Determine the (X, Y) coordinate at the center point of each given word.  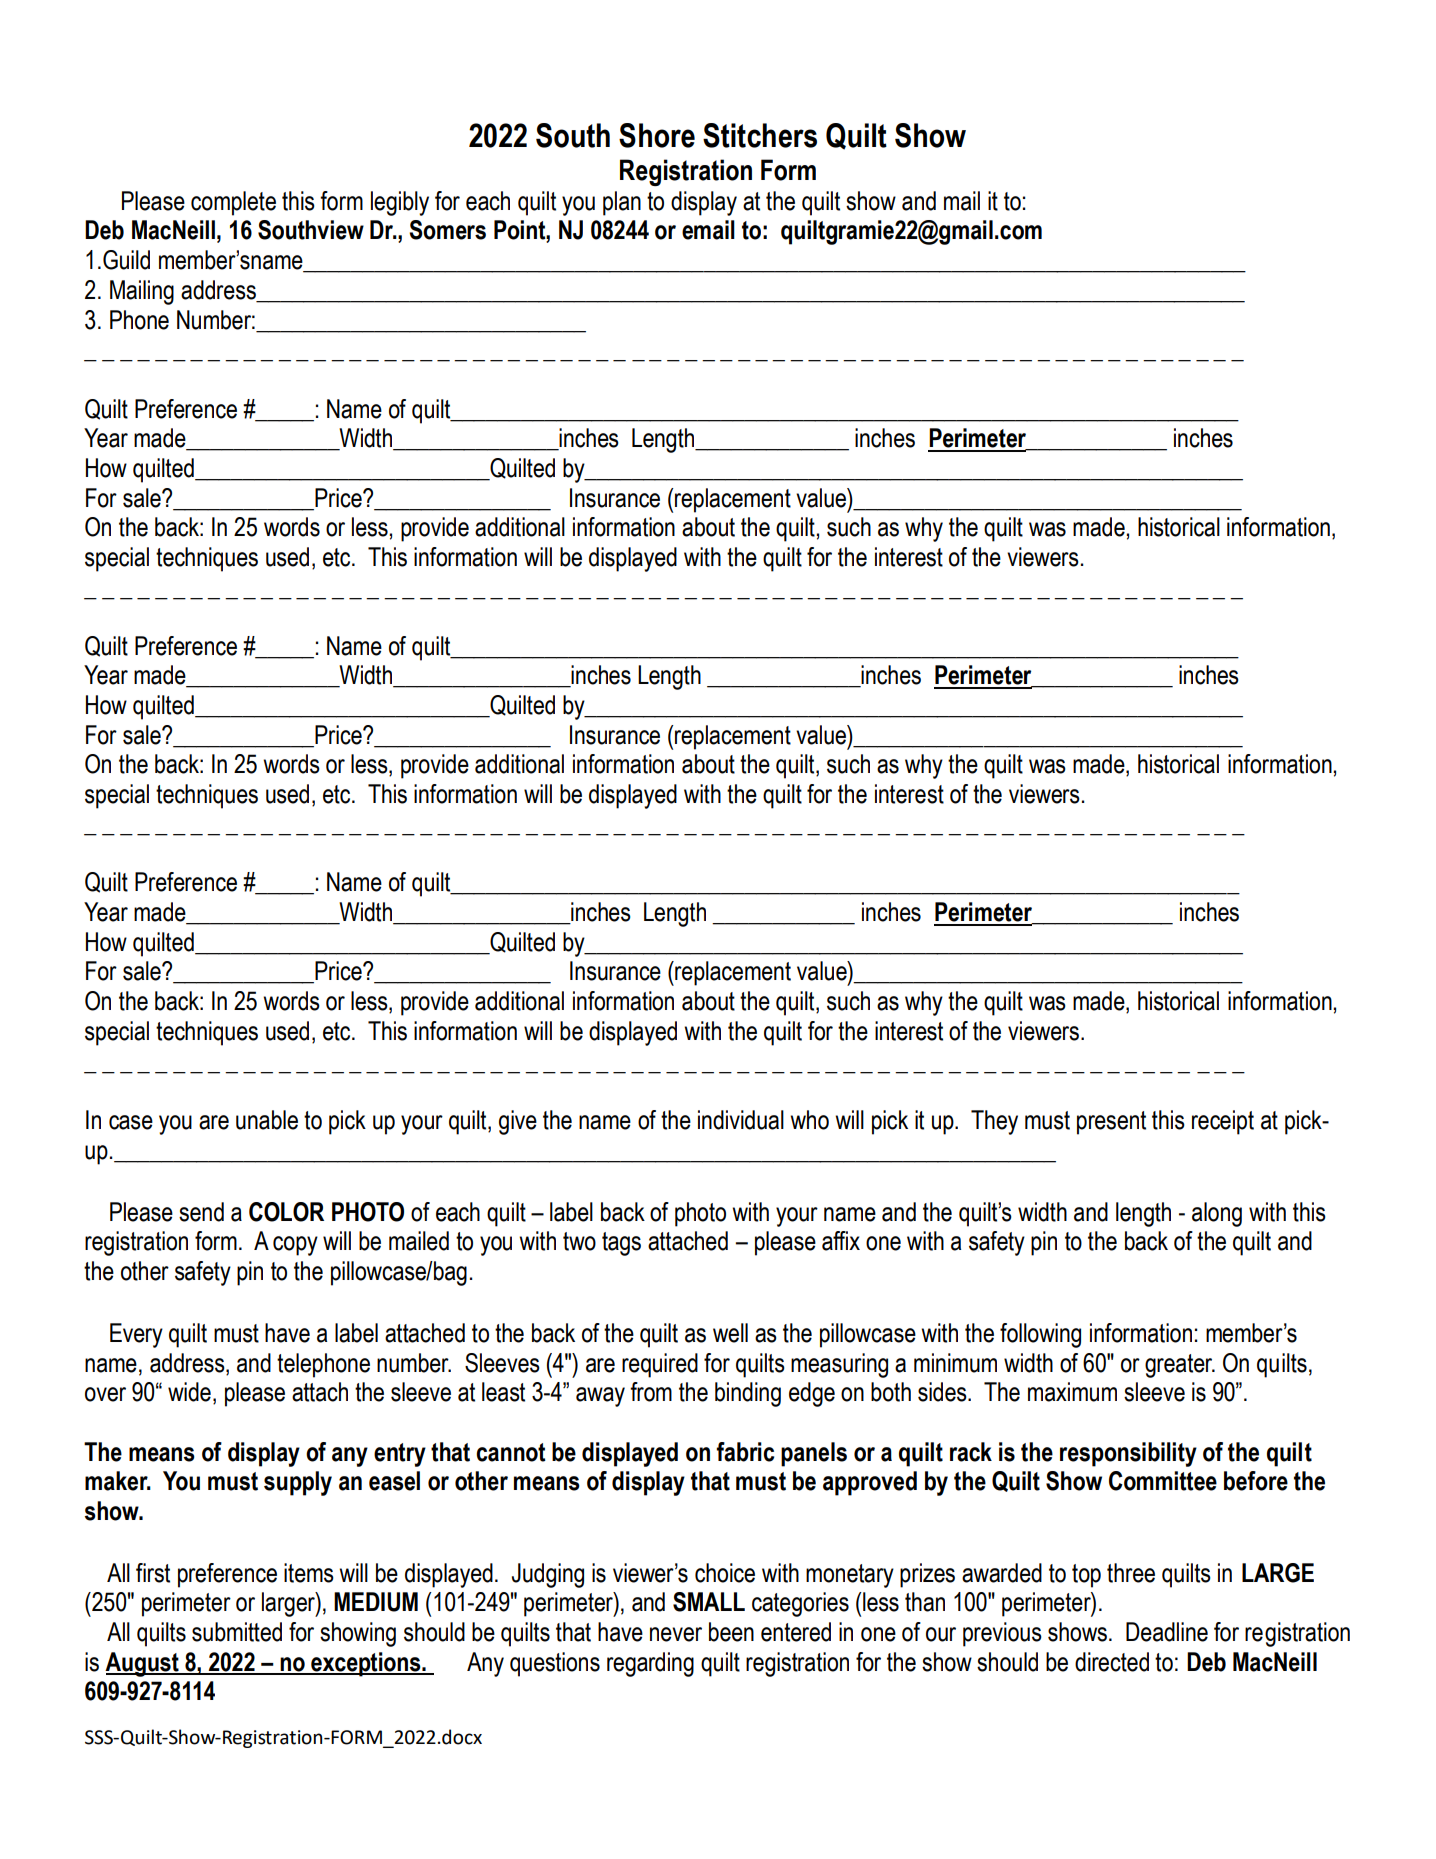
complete (233, 203)
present (1111, 1123)
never (676, 1634)
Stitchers (760, 135)
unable (267, 1120)
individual (741, 1120)
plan (622, 203)
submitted (237, 1632)
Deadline (1167, 1632)
